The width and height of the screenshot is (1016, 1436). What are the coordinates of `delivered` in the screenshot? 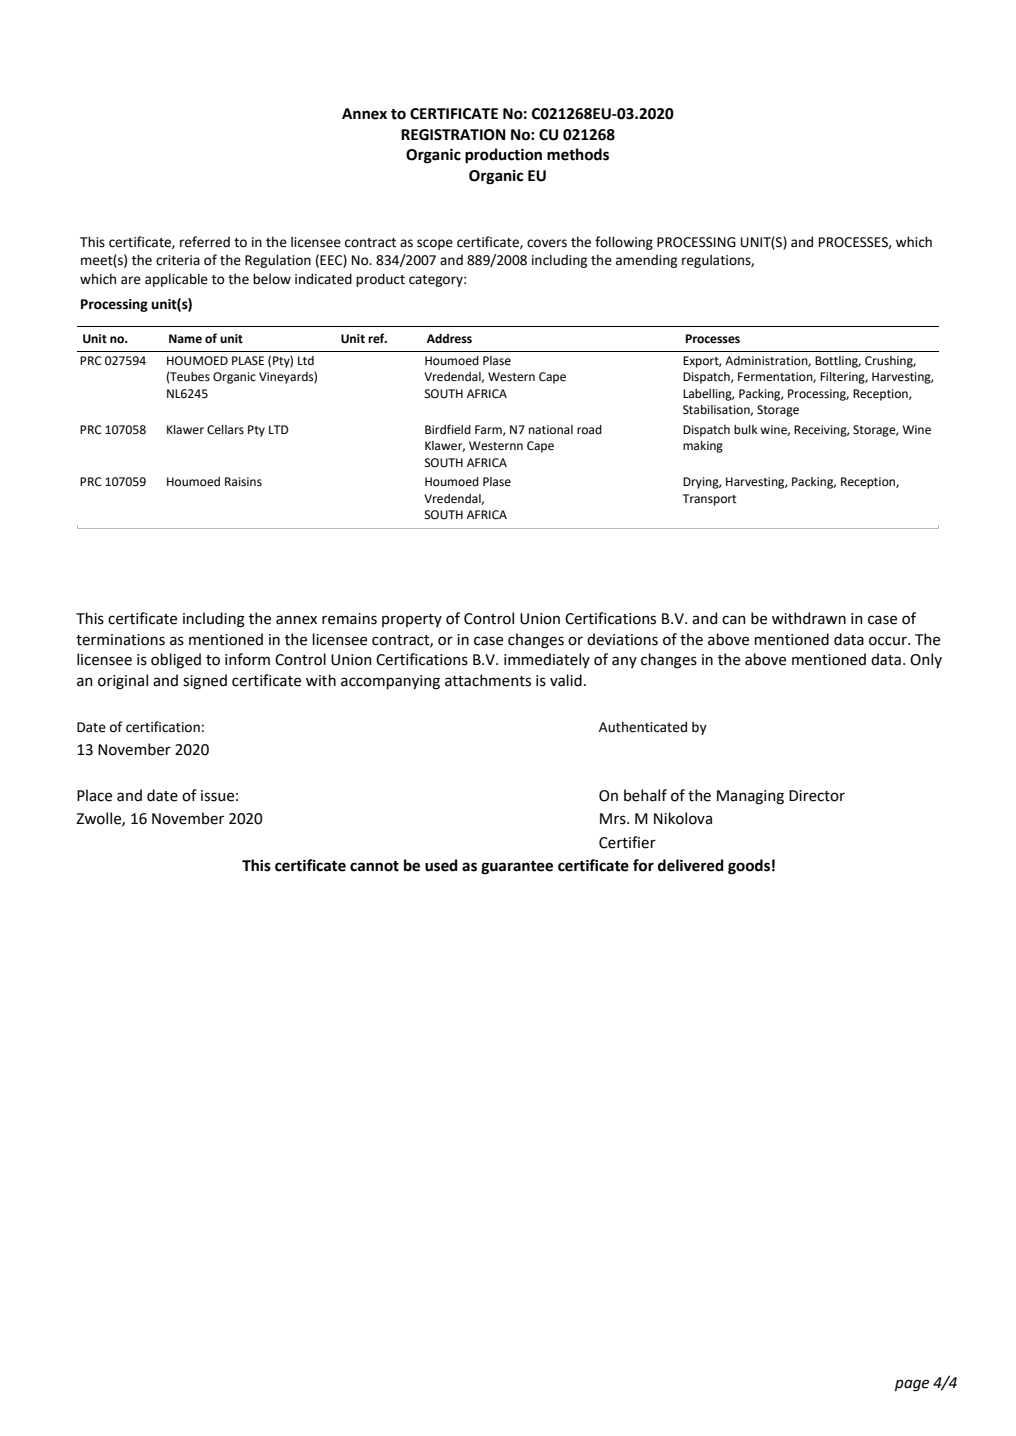 It's located at (691, 865).
